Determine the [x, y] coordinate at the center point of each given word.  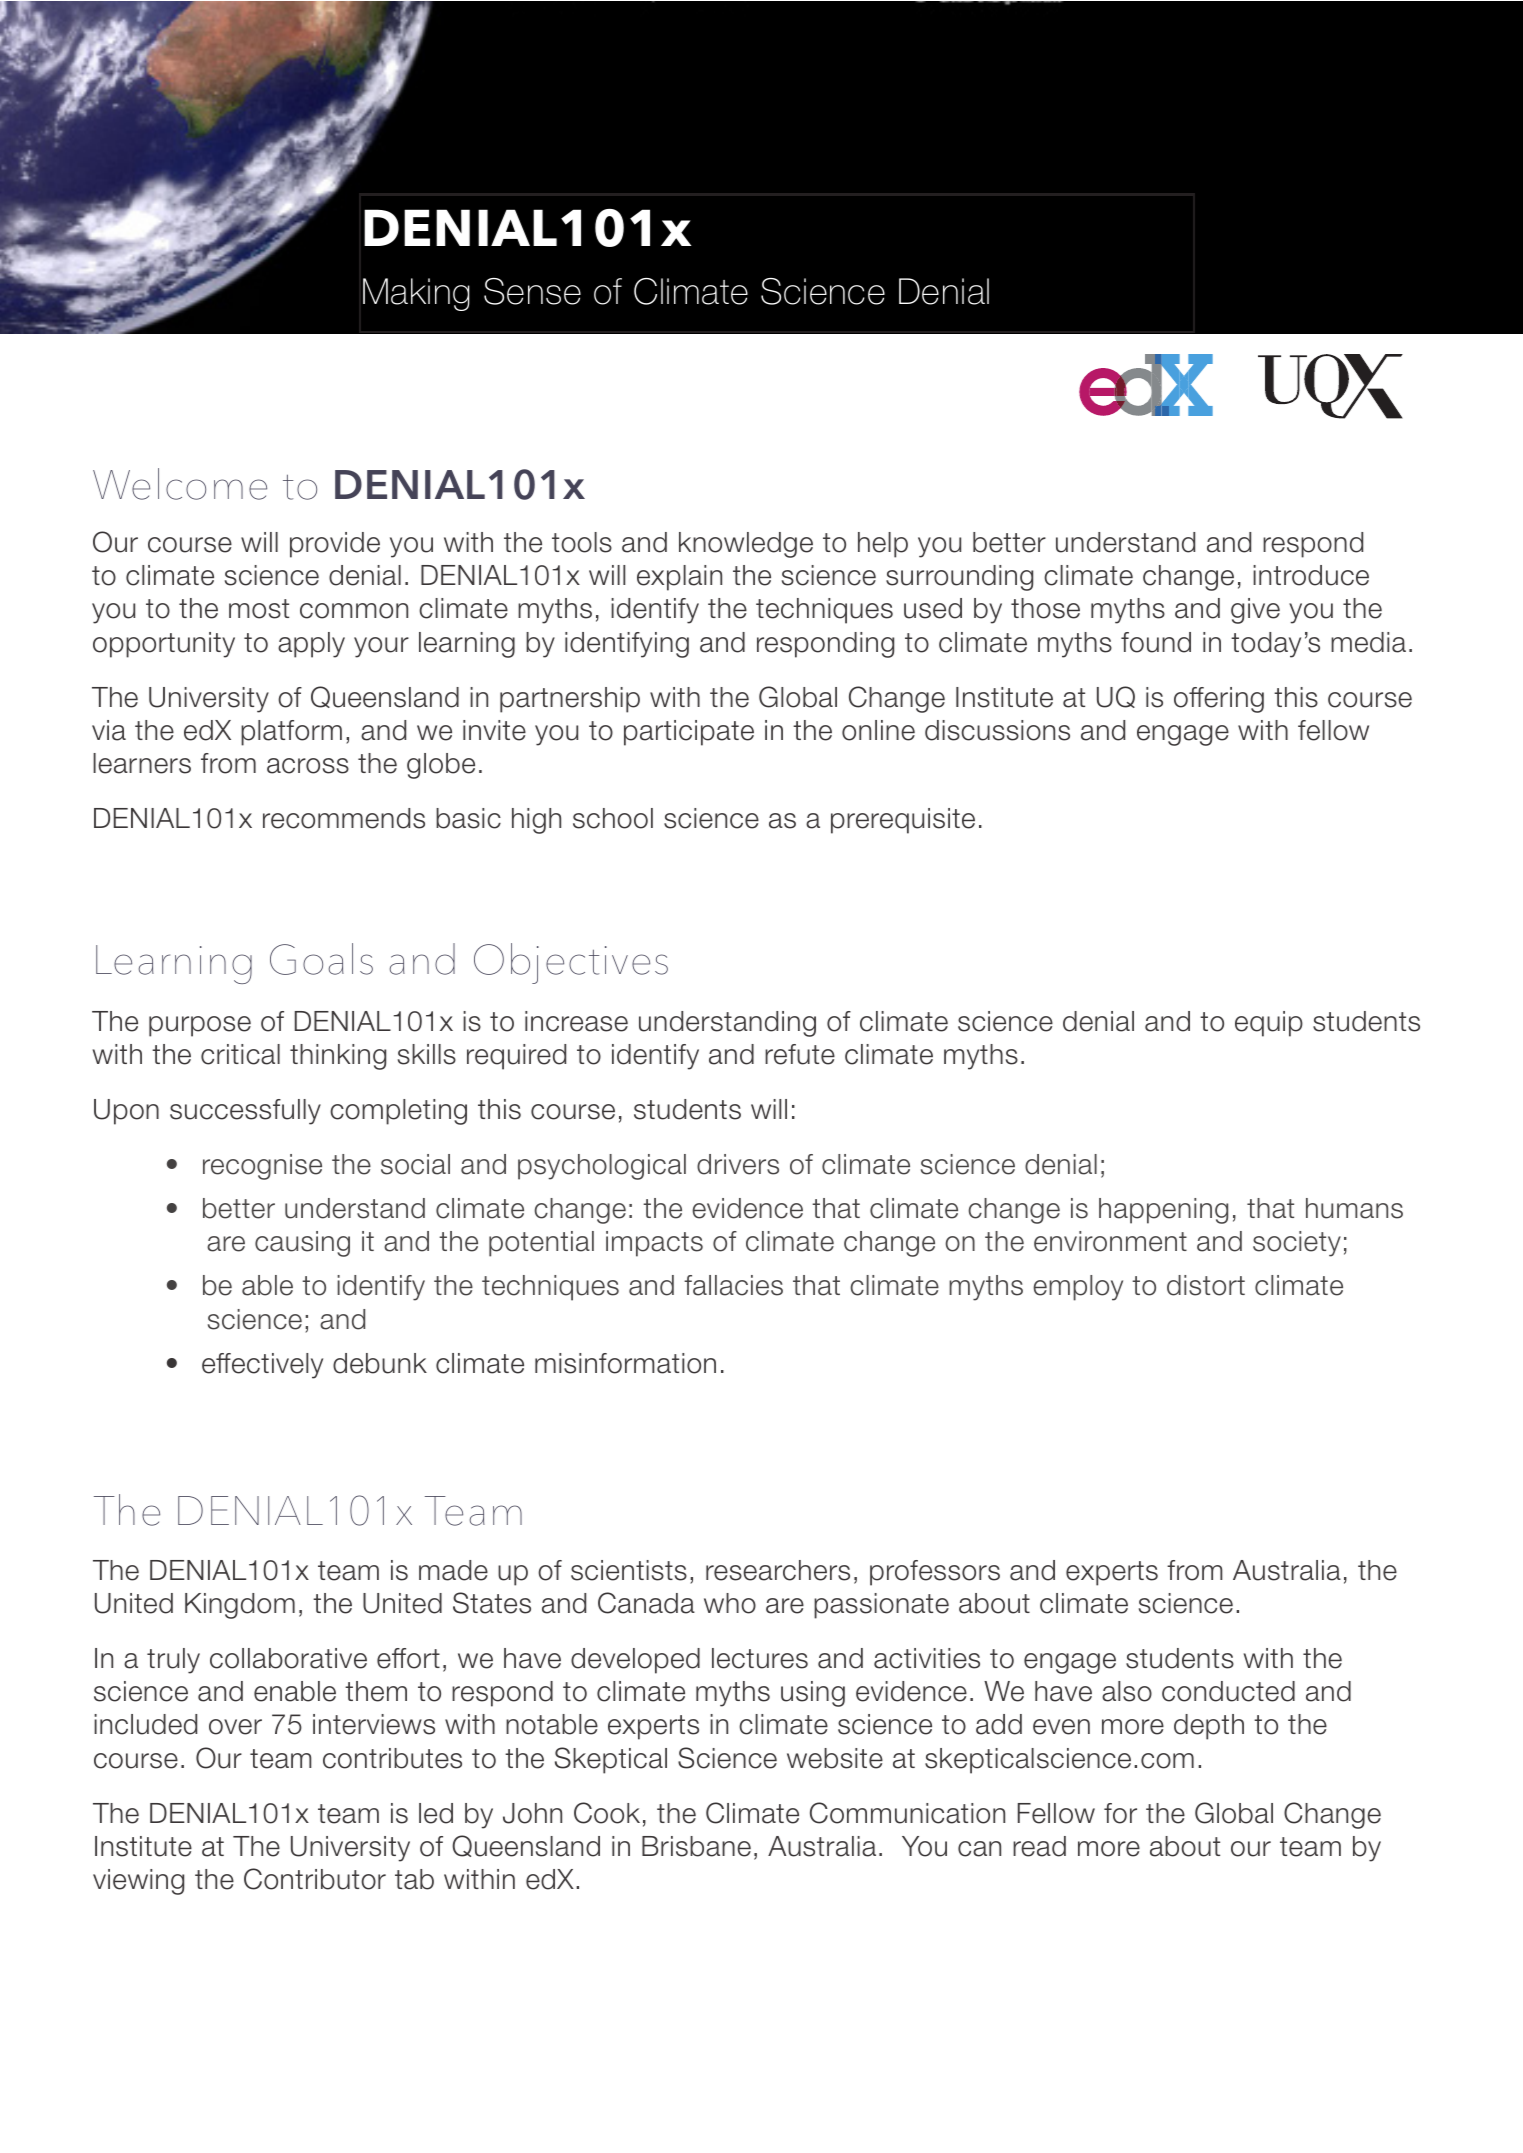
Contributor [315, 1879]
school [613, 818]
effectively [262, 1366]
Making [416, 294]
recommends [344, 818]
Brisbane [696, 1846]
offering [1219, 700]
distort [1206, 1285]
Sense [532, 291]
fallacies [733, 1285]
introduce [1311, 575]
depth [1209, 1727]
